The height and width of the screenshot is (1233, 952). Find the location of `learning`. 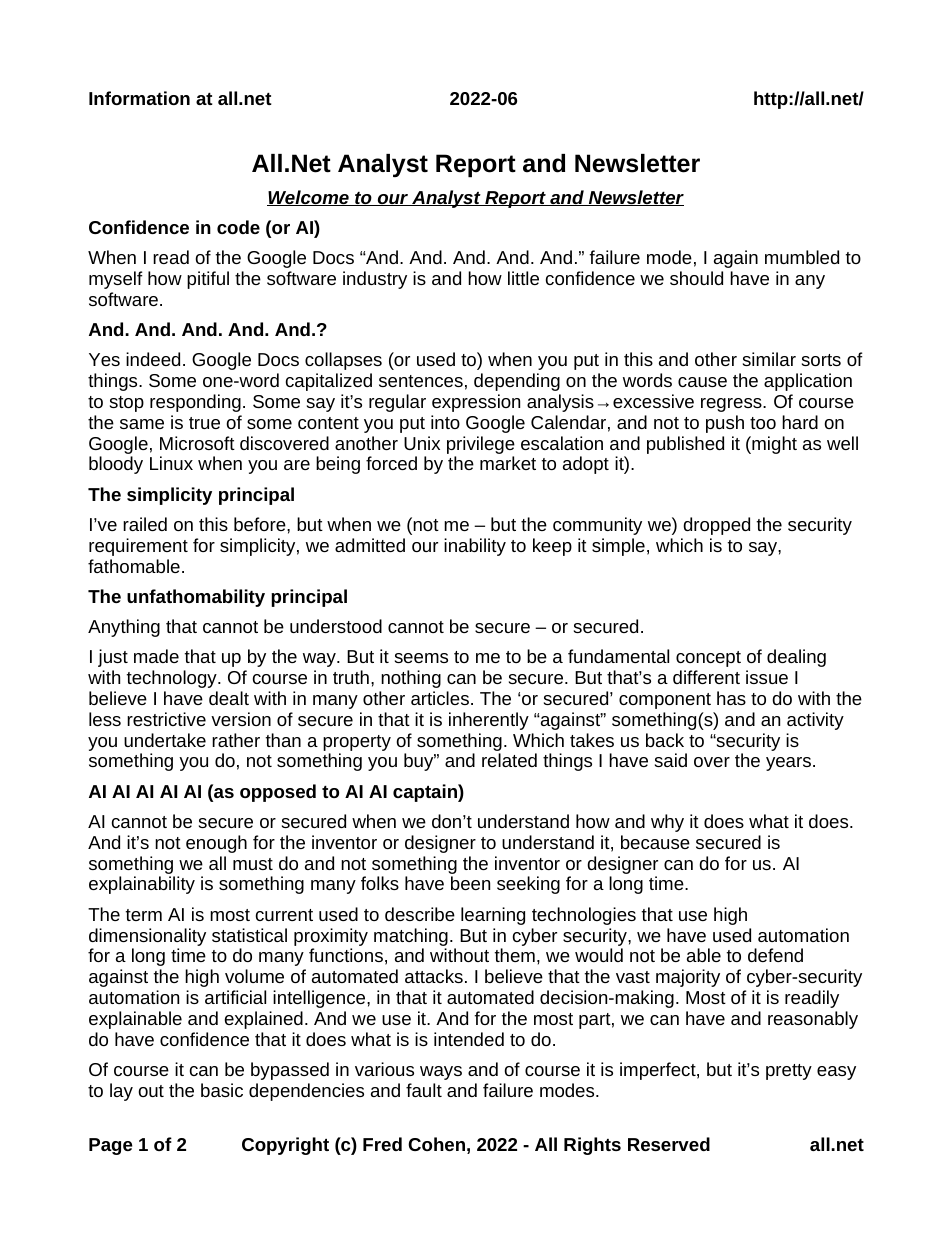

learning is located at coordinates (493, 916).
